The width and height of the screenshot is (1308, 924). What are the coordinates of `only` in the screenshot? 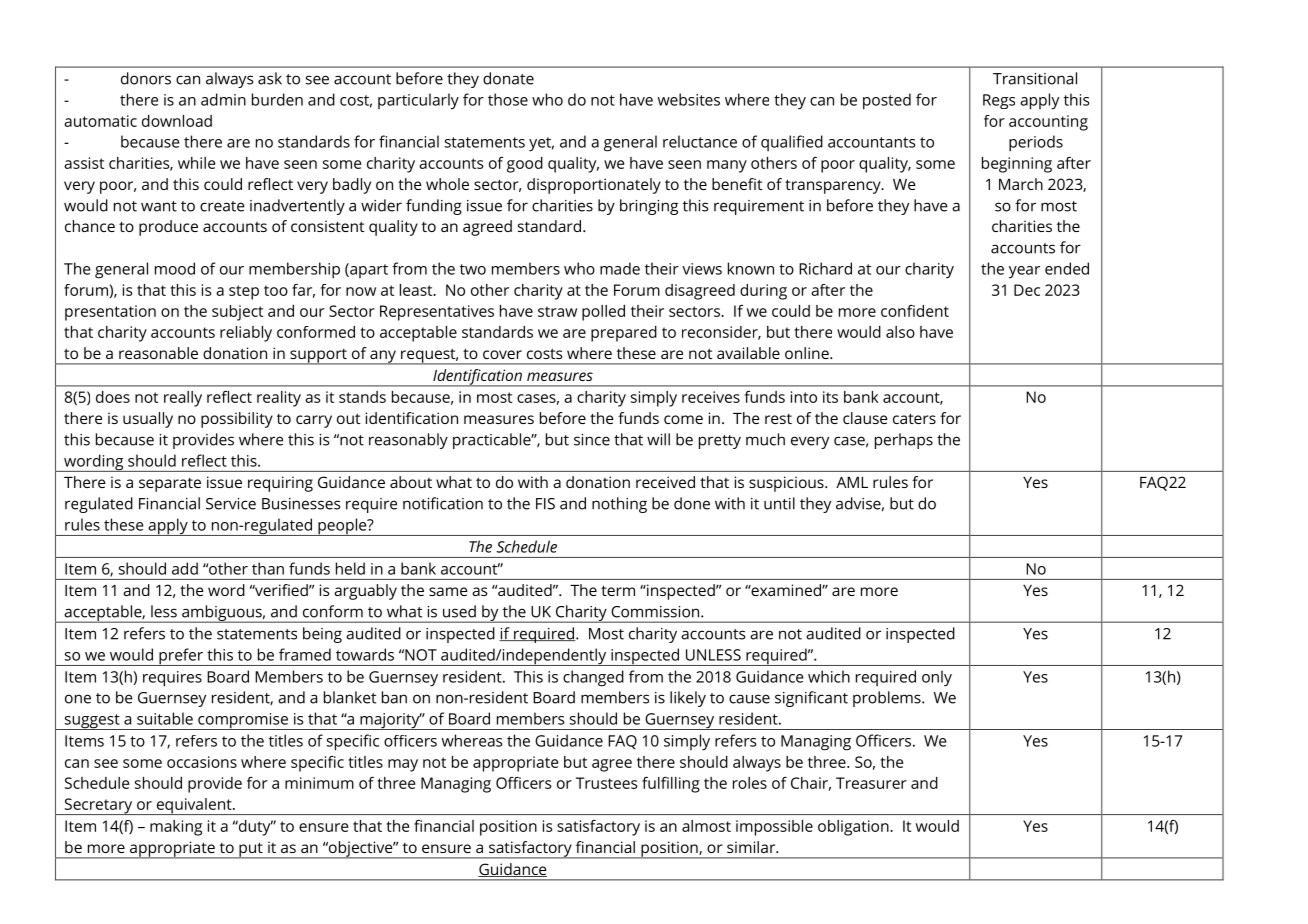 It's located at (937, 678).
